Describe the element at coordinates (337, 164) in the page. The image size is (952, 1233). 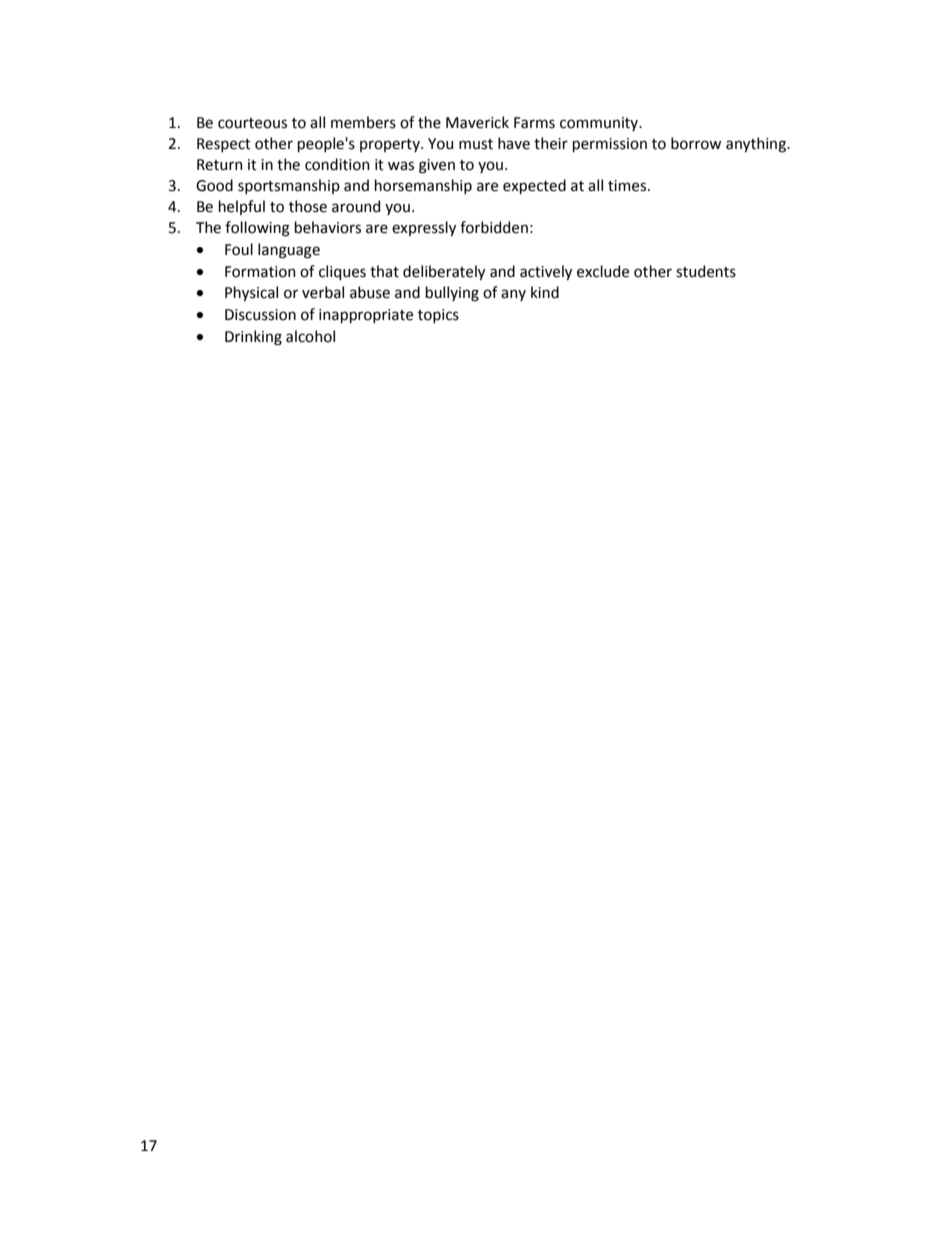
I see `condition` at that location.
